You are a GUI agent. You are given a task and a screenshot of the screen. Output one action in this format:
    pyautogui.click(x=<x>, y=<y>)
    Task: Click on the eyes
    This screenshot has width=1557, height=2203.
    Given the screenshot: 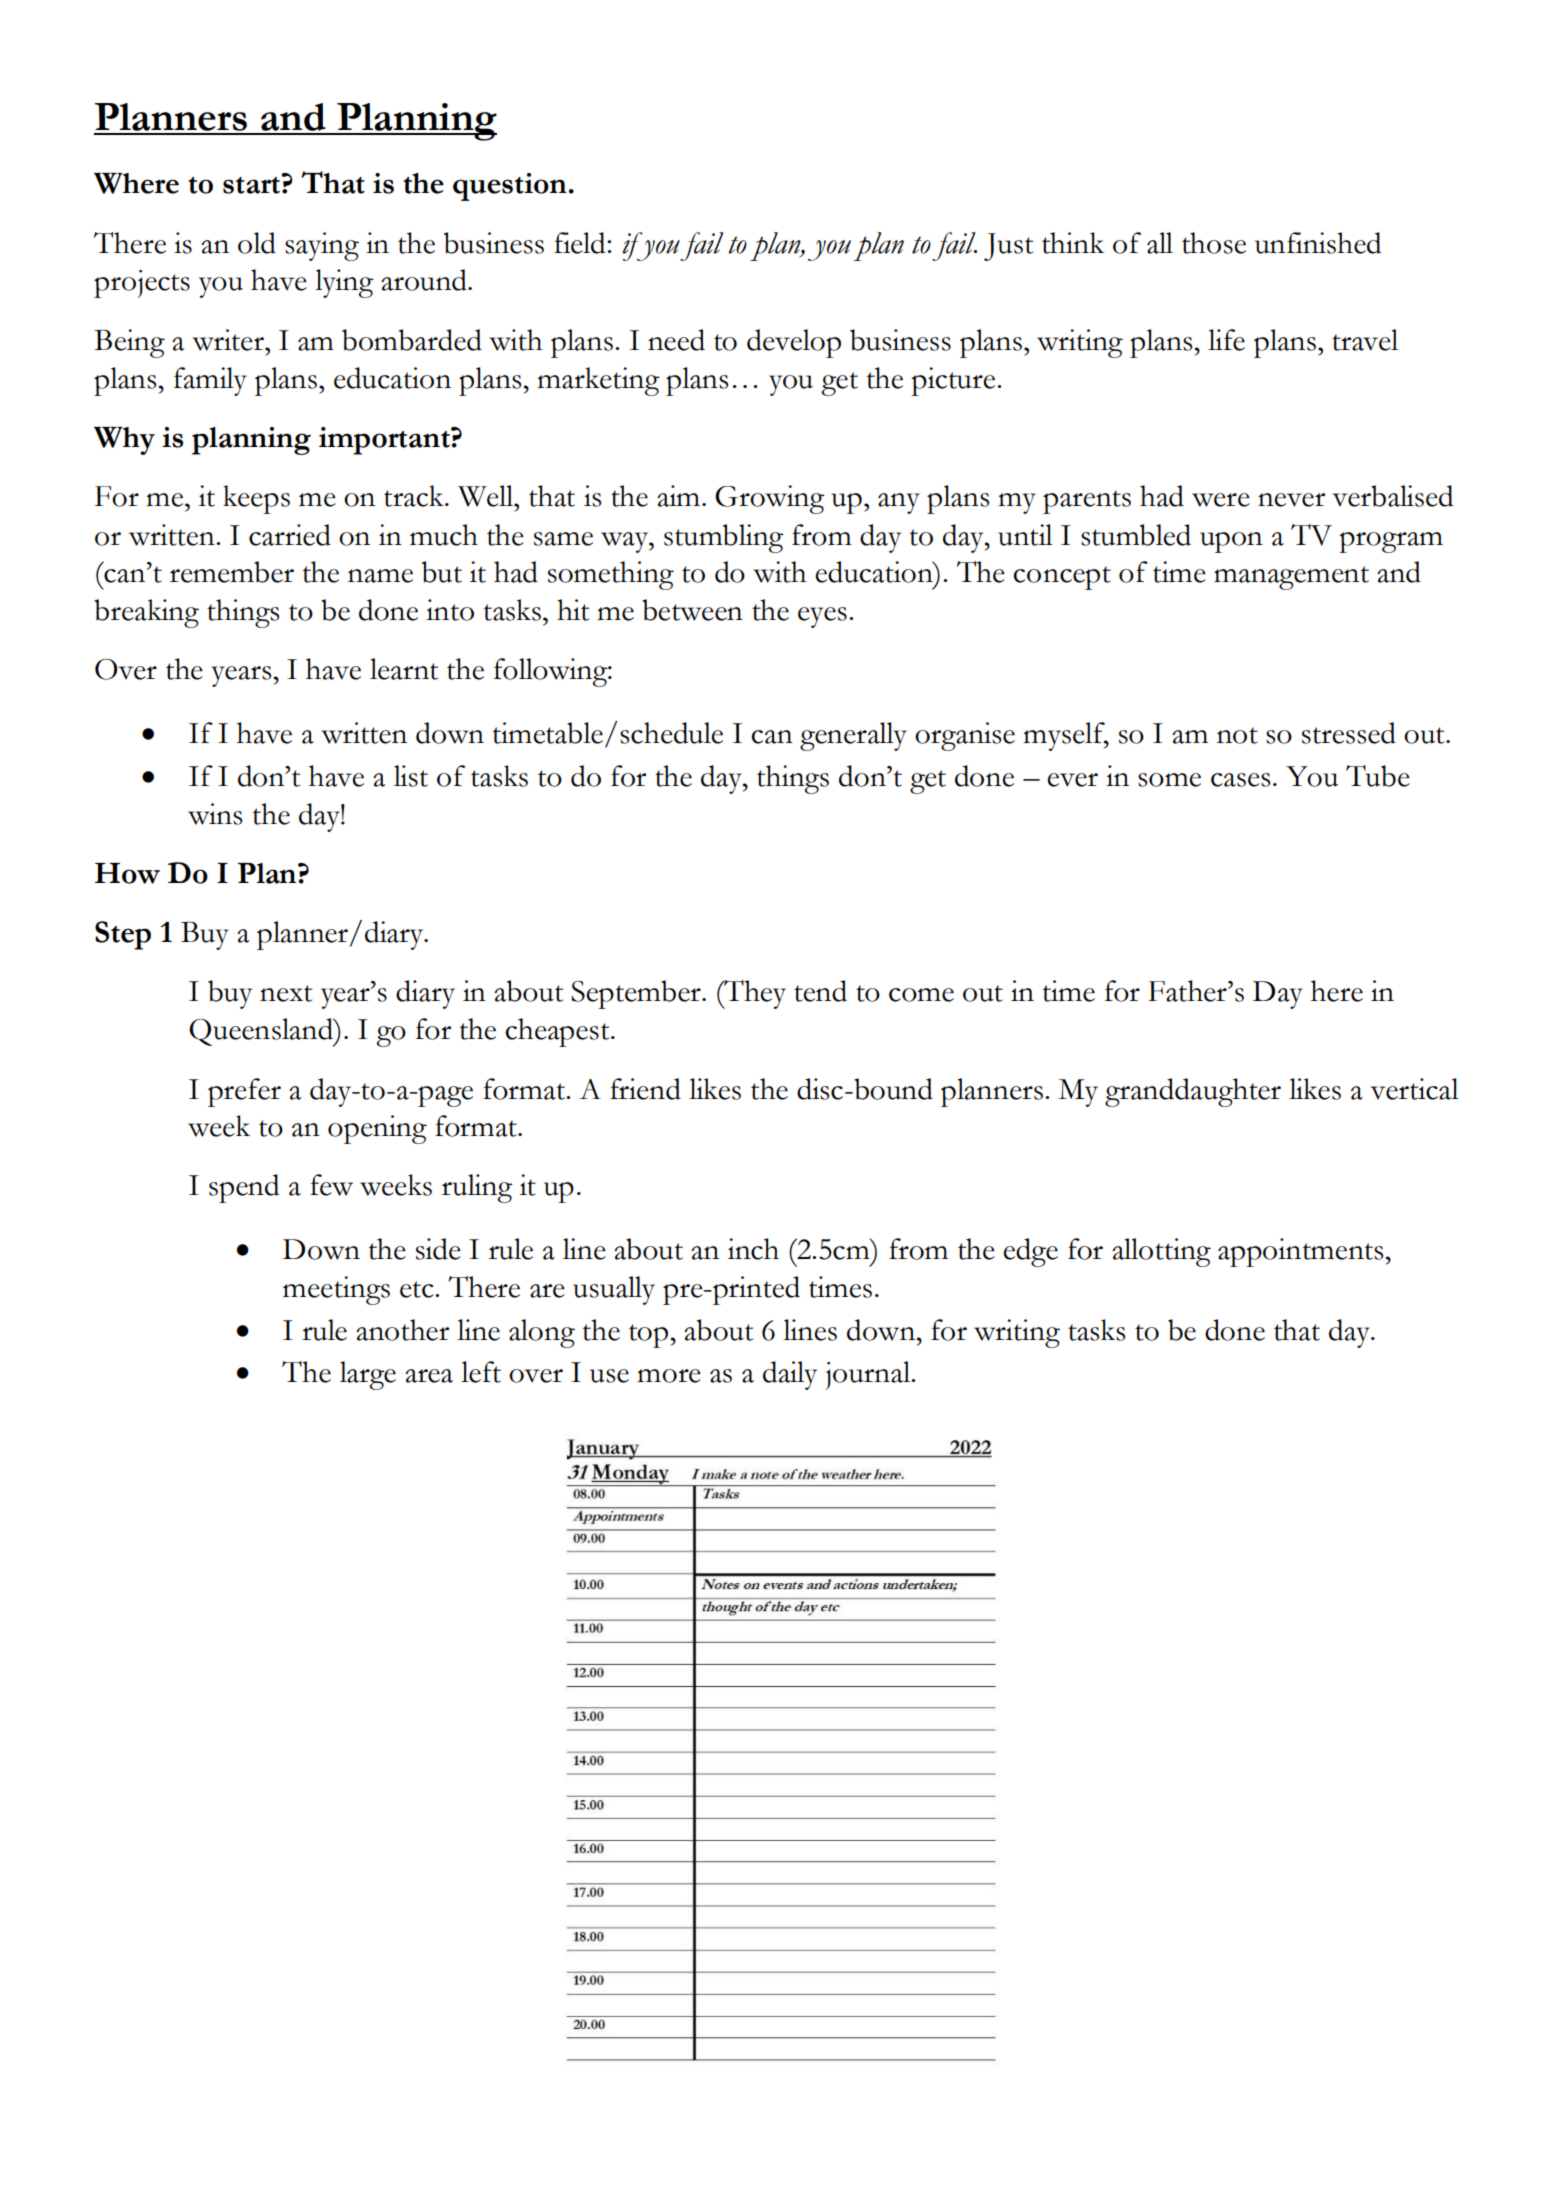 What is the action you would take?
    pyautogui.click(x=822, y=617)
